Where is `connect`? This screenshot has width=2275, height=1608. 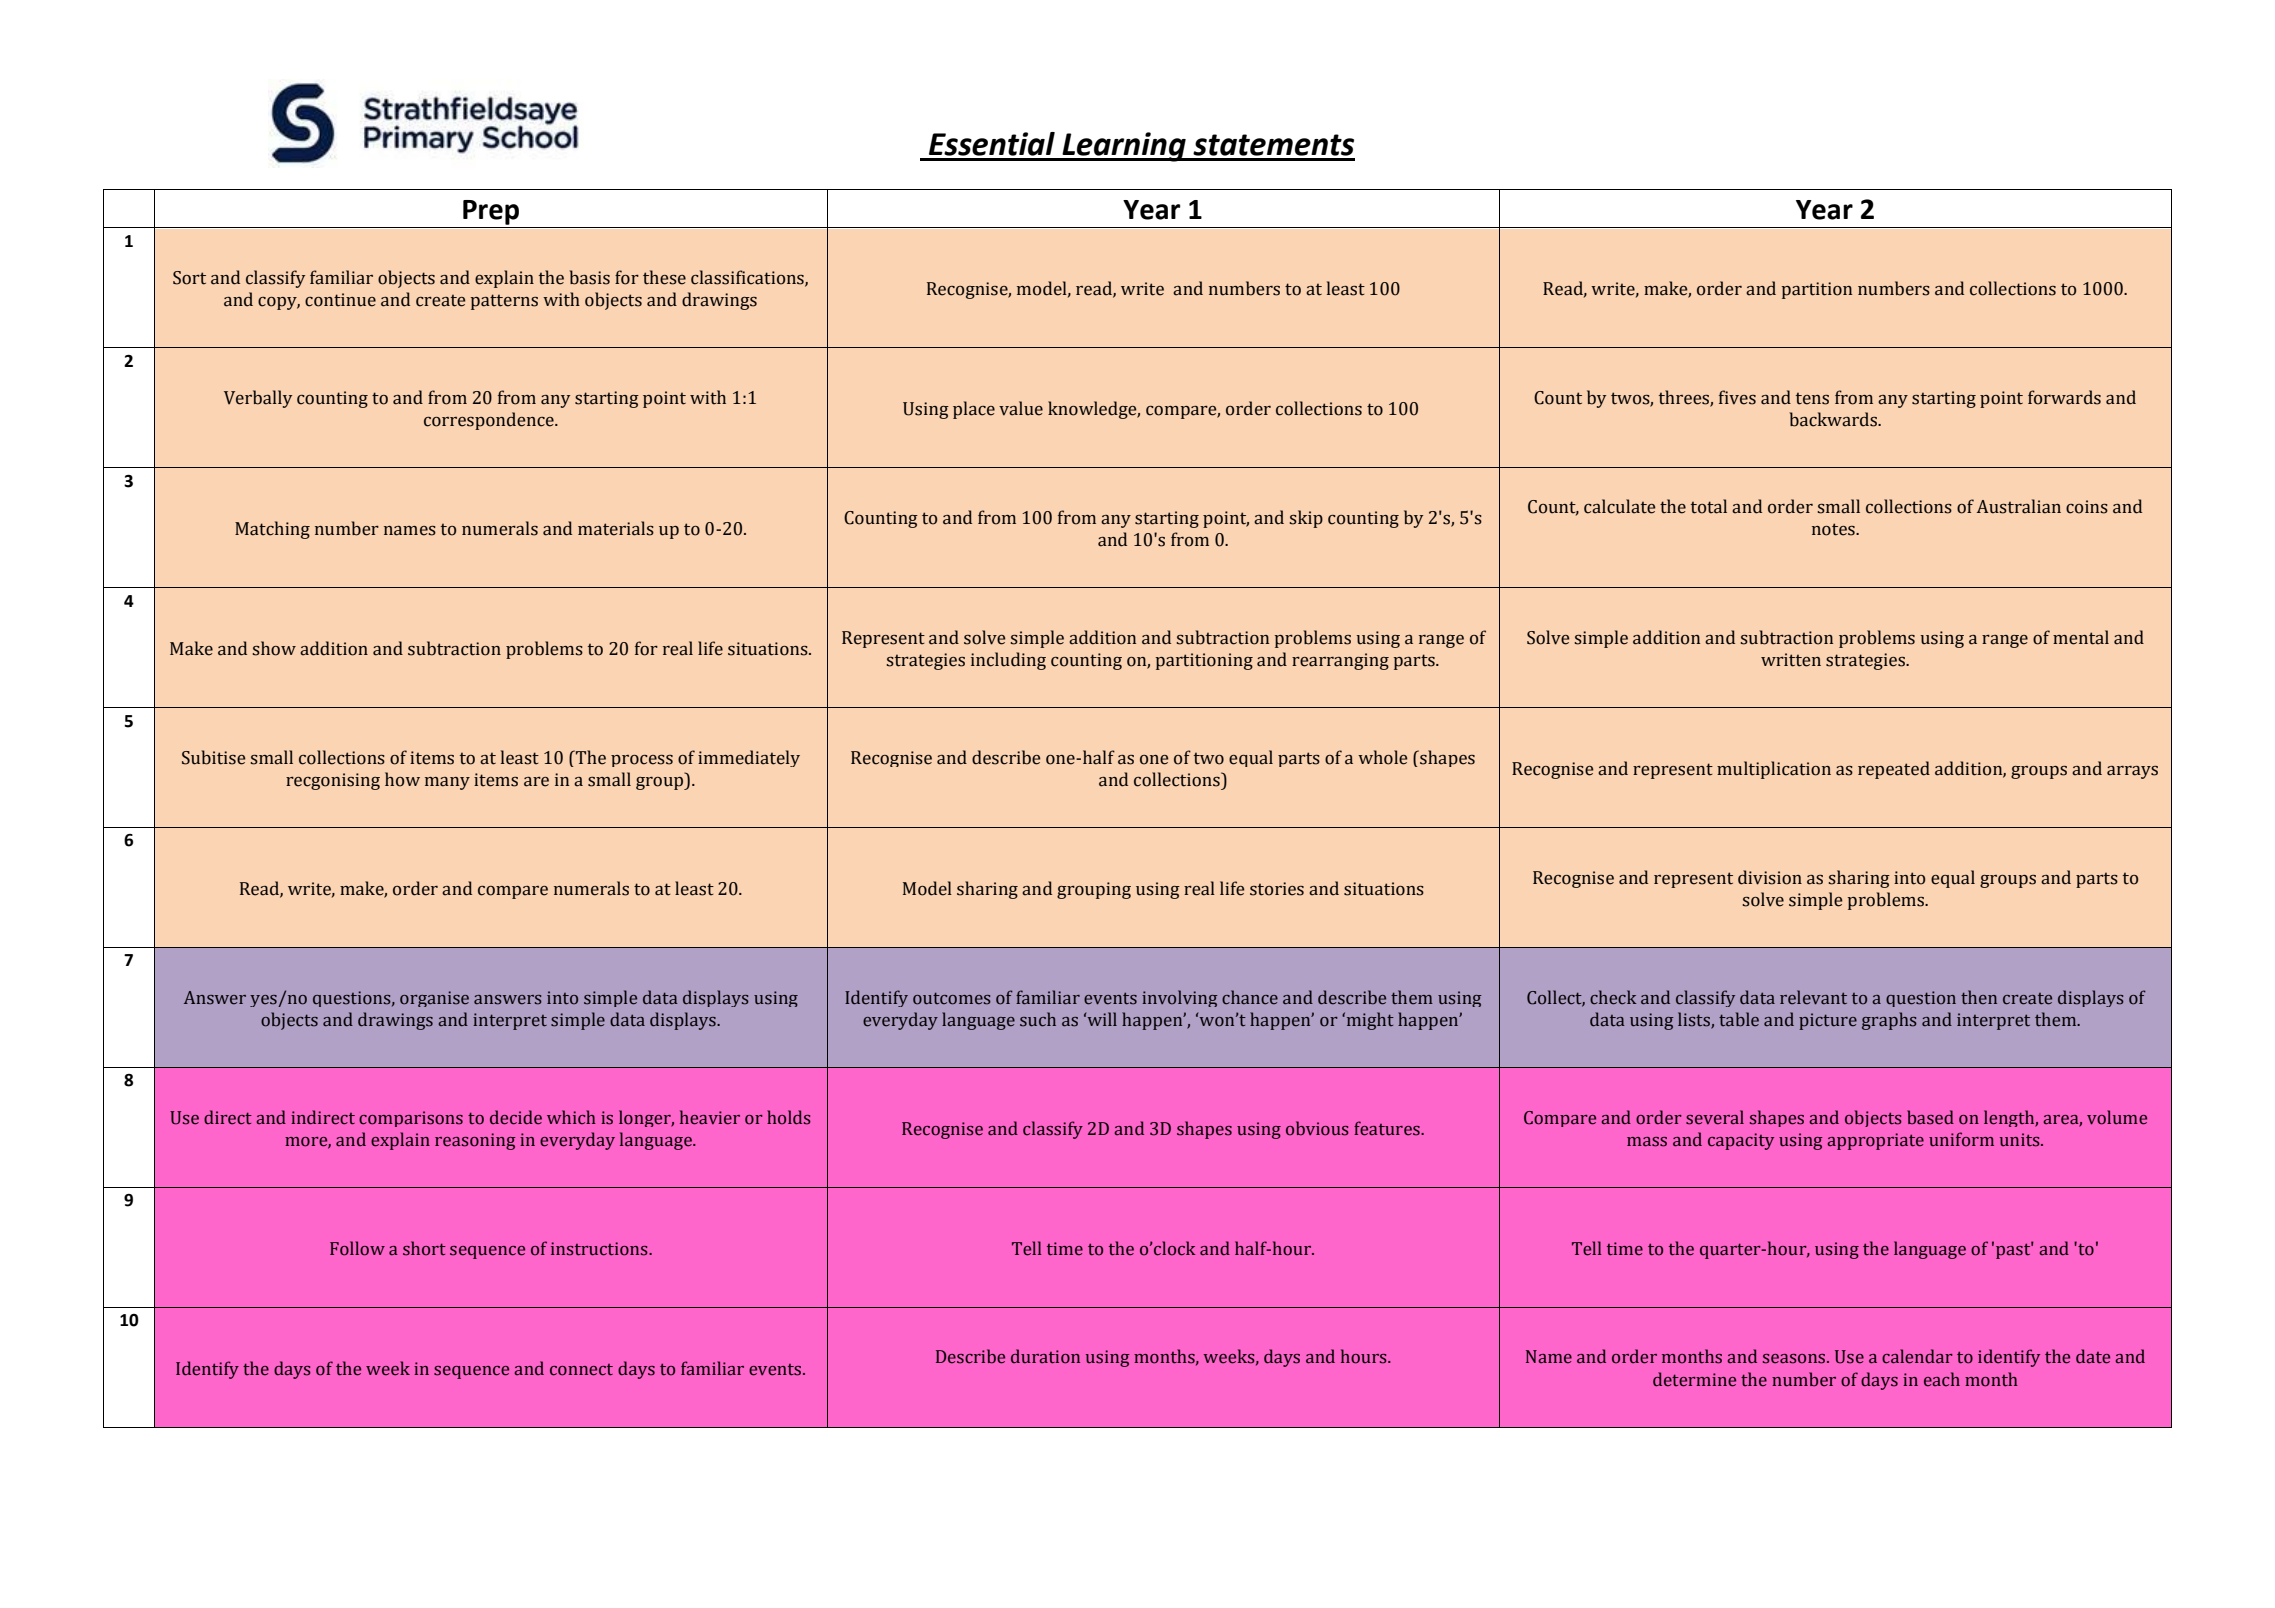 connect is located at coordinates (581, 1370).
